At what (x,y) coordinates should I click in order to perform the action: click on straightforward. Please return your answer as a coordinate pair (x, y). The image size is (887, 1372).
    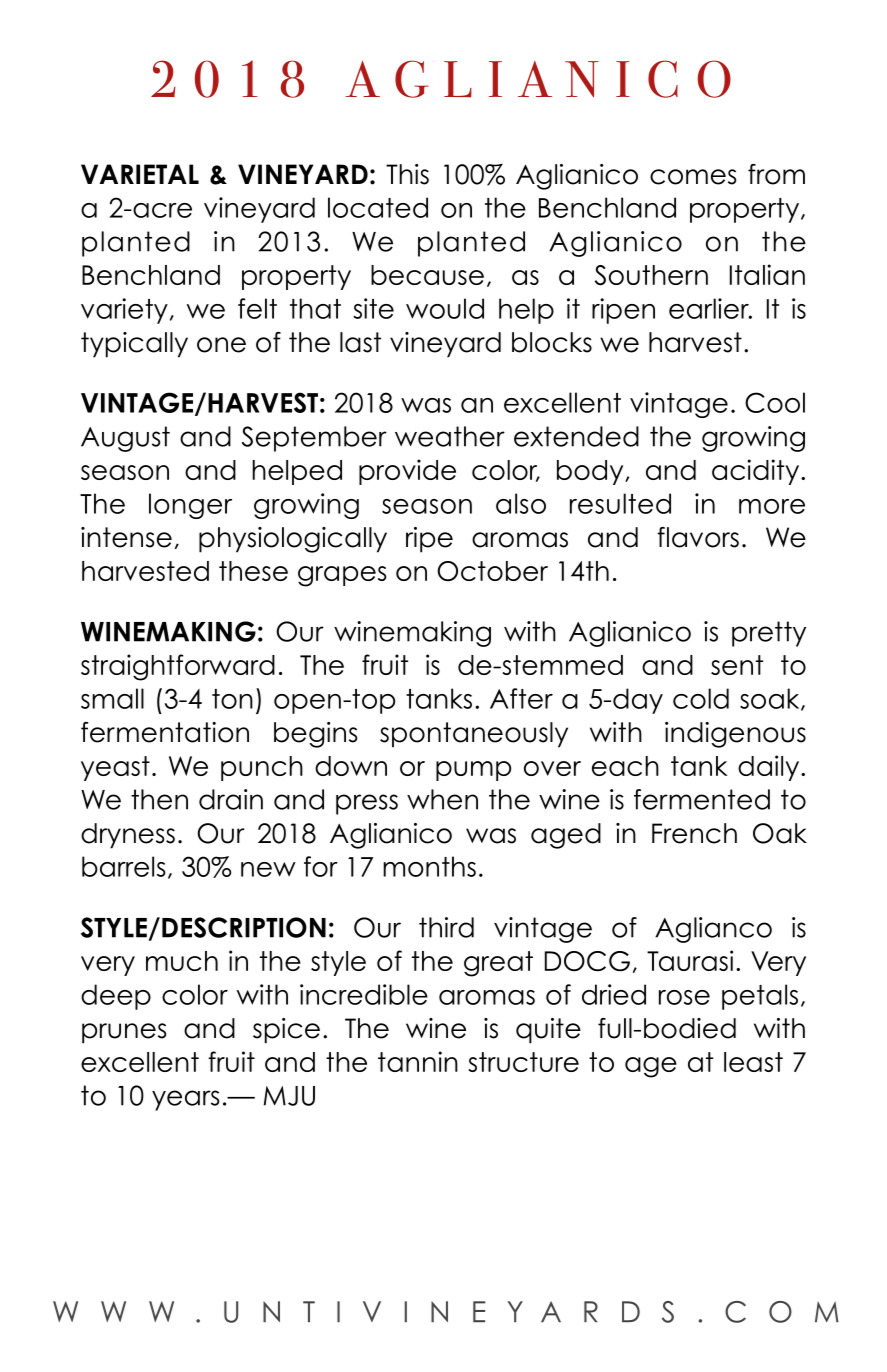
    Looking at the image, I should click on (178, 667).
